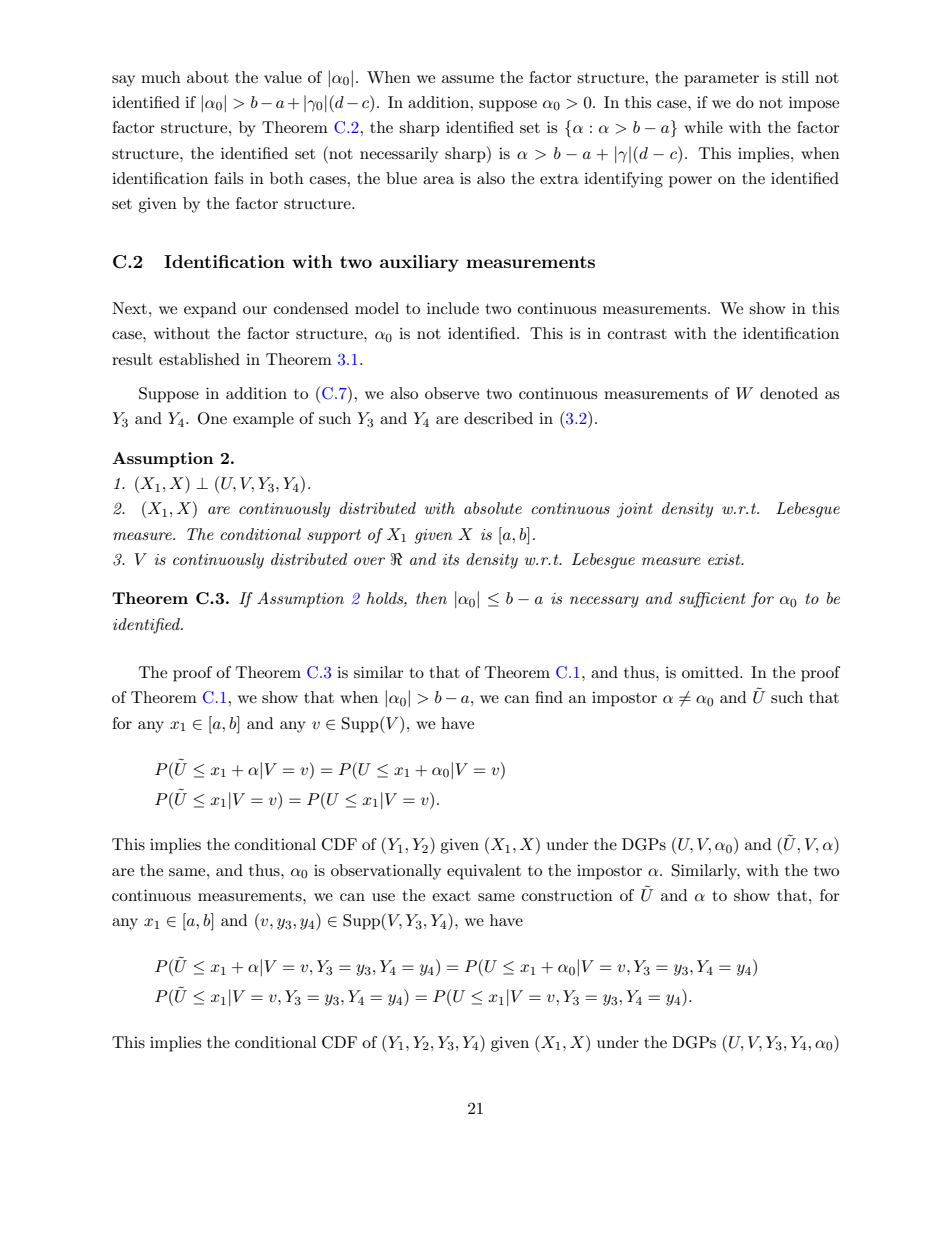  What do you see at coordinates (386, 872) in the document?
I see `observationally` at bounding box center [386, 872].
